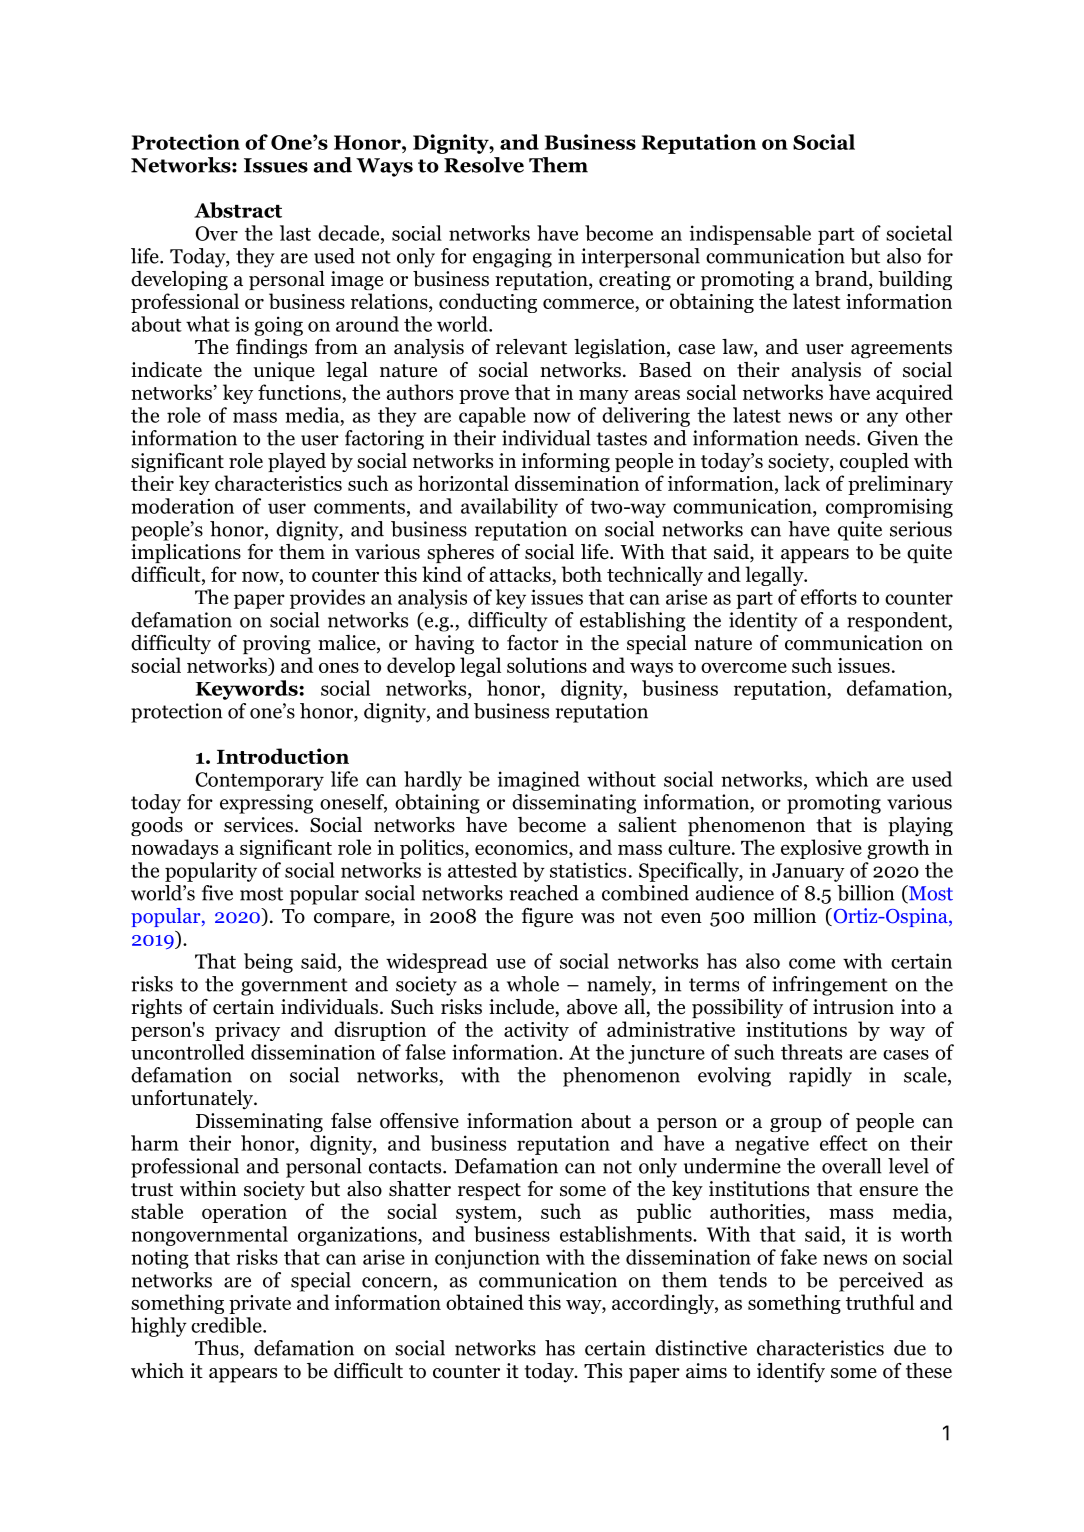 This document has width=1084, height=1532. What do you see at coordinates (821, 849) in the document?
I see `explosive` at bounding box center [821, 849].
